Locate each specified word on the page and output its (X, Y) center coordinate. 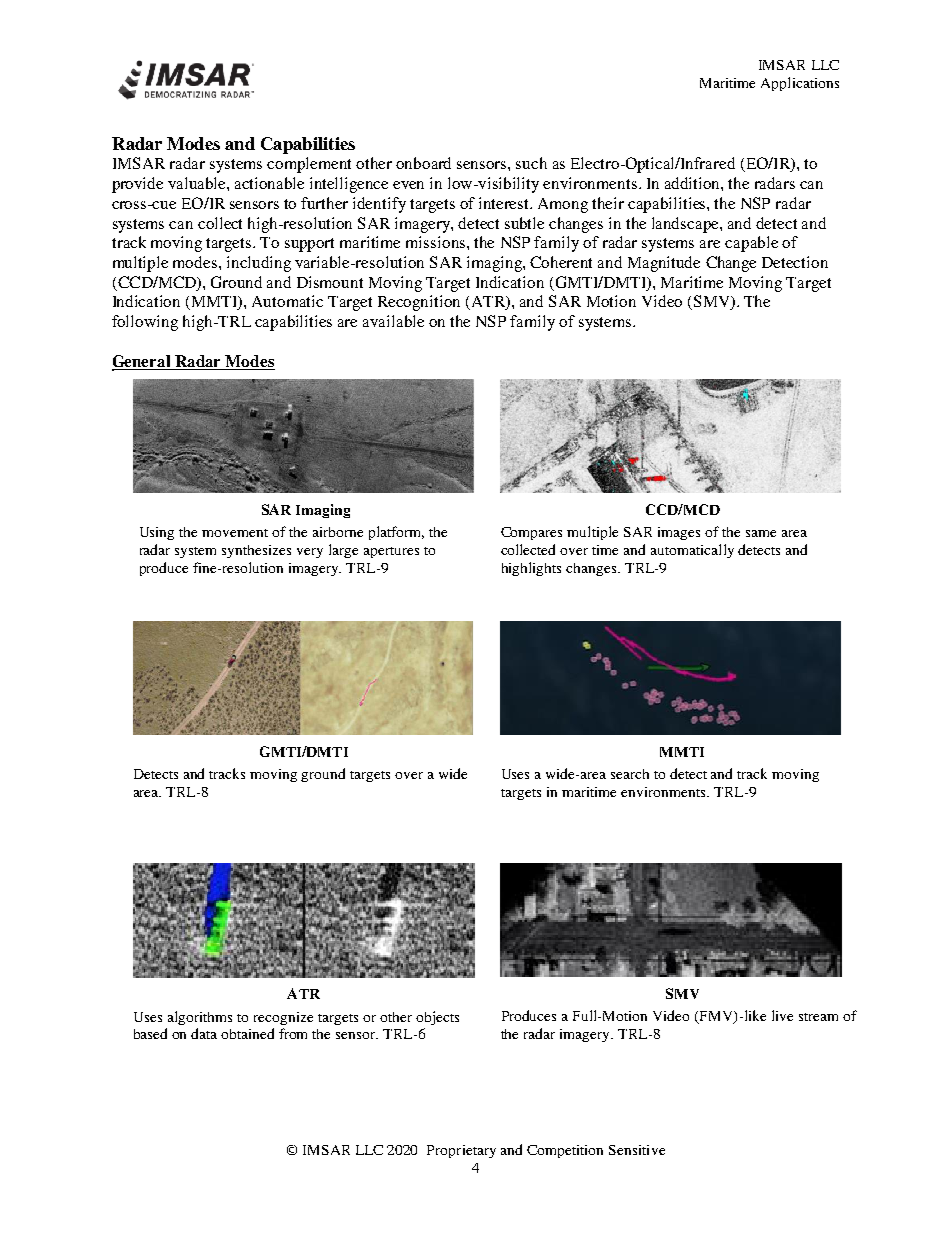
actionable (269, 183)
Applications (800, 84)
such (531, 163)
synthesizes (256, 551)
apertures (391, 552)
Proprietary (461, 1151)
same (761, 533)
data (204, 1033)
